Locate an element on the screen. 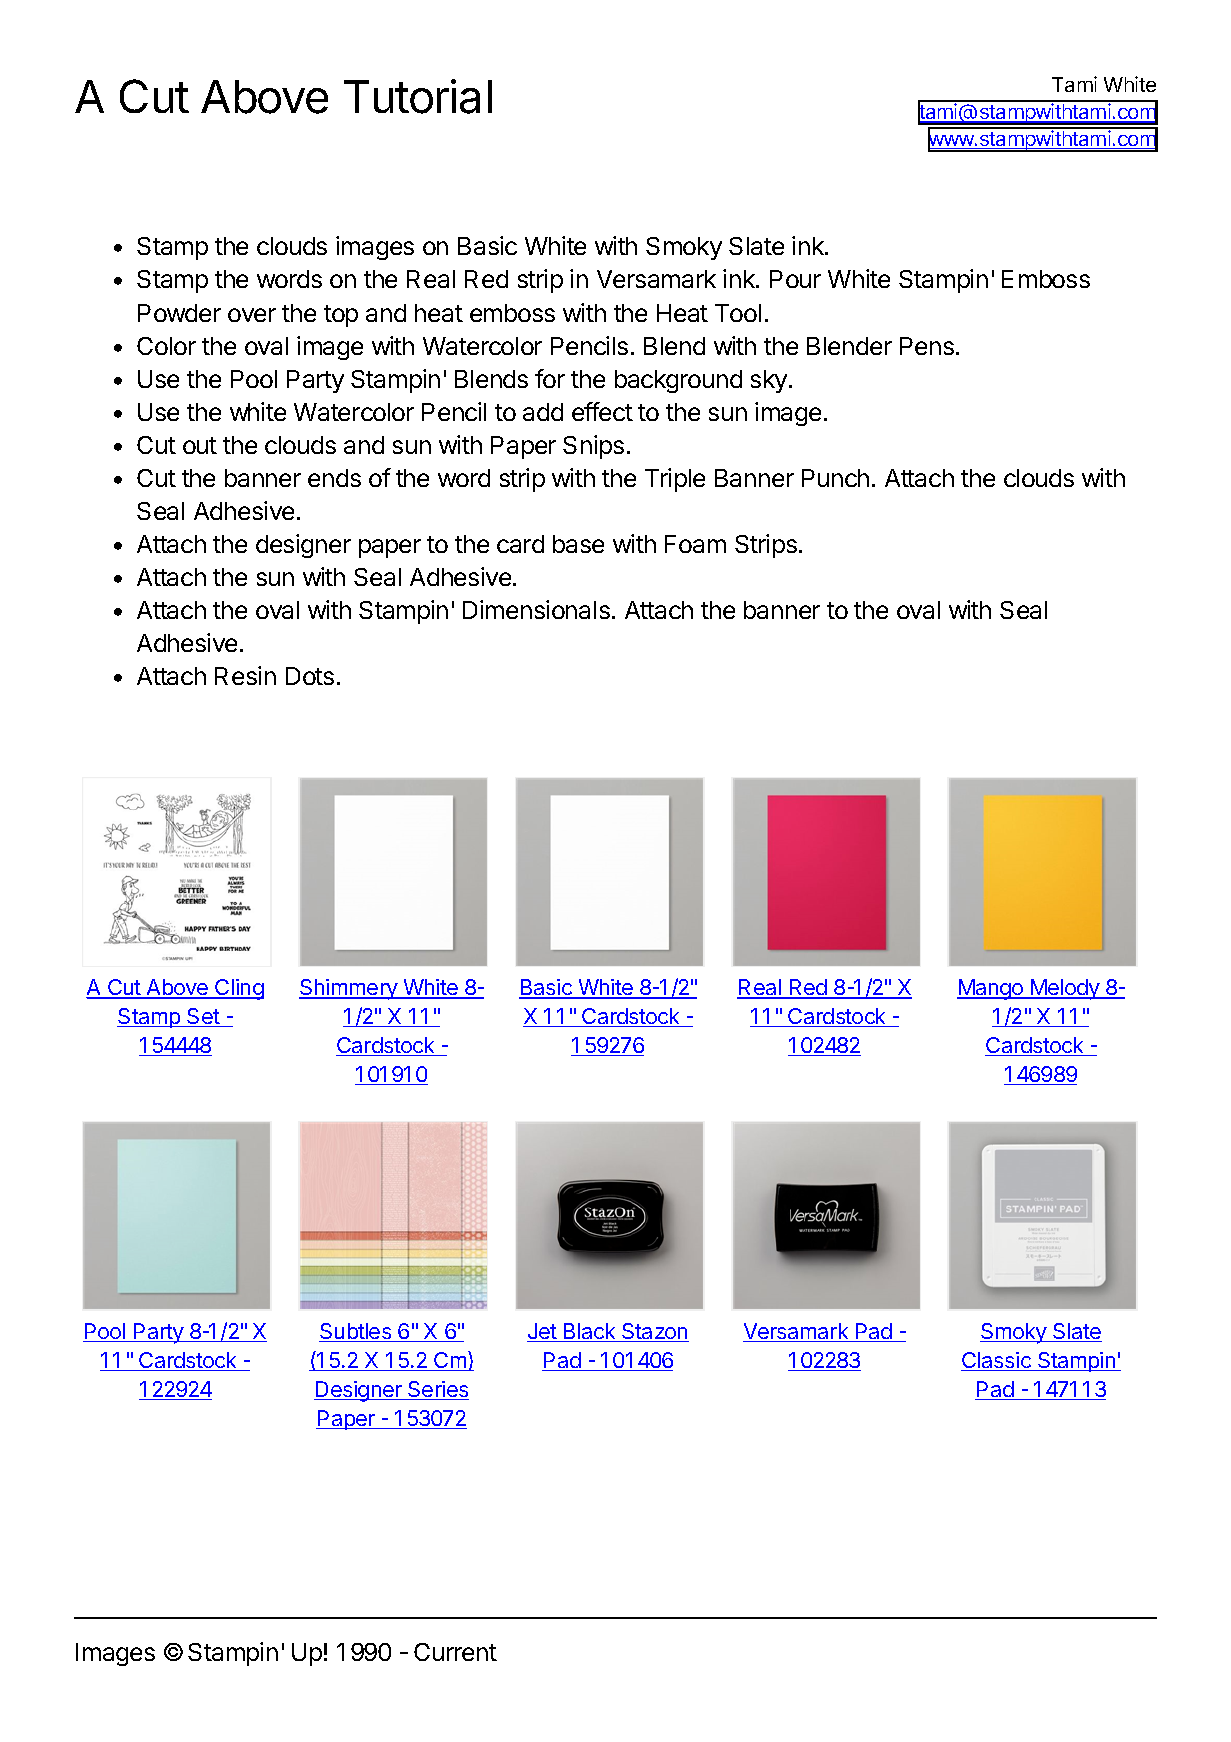 This screenshot has width=1231, height=1742. Punch is located at coordinates (835, 478).
